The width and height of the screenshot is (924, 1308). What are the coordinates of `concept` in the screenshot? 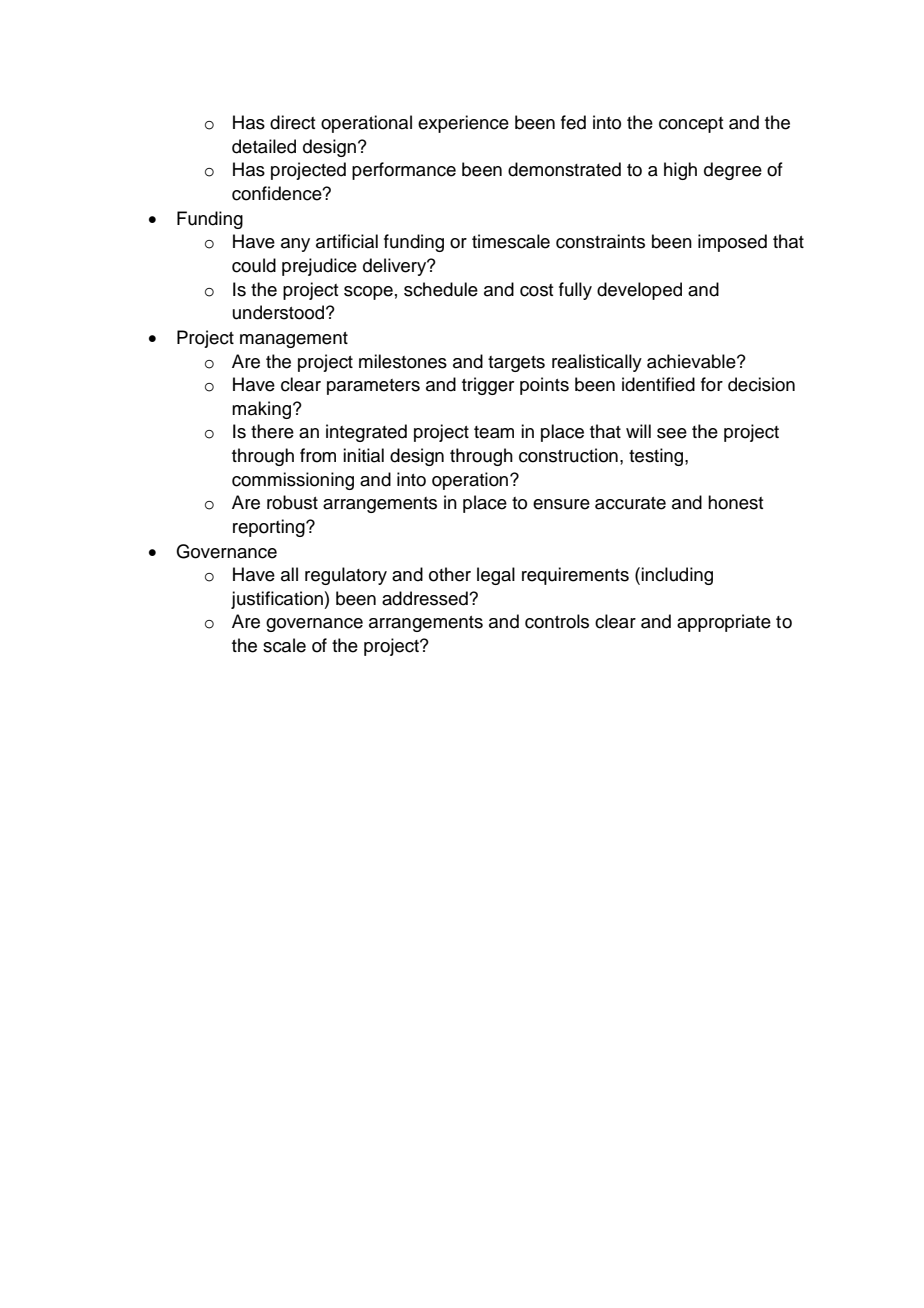 It's located at (691, 125).
